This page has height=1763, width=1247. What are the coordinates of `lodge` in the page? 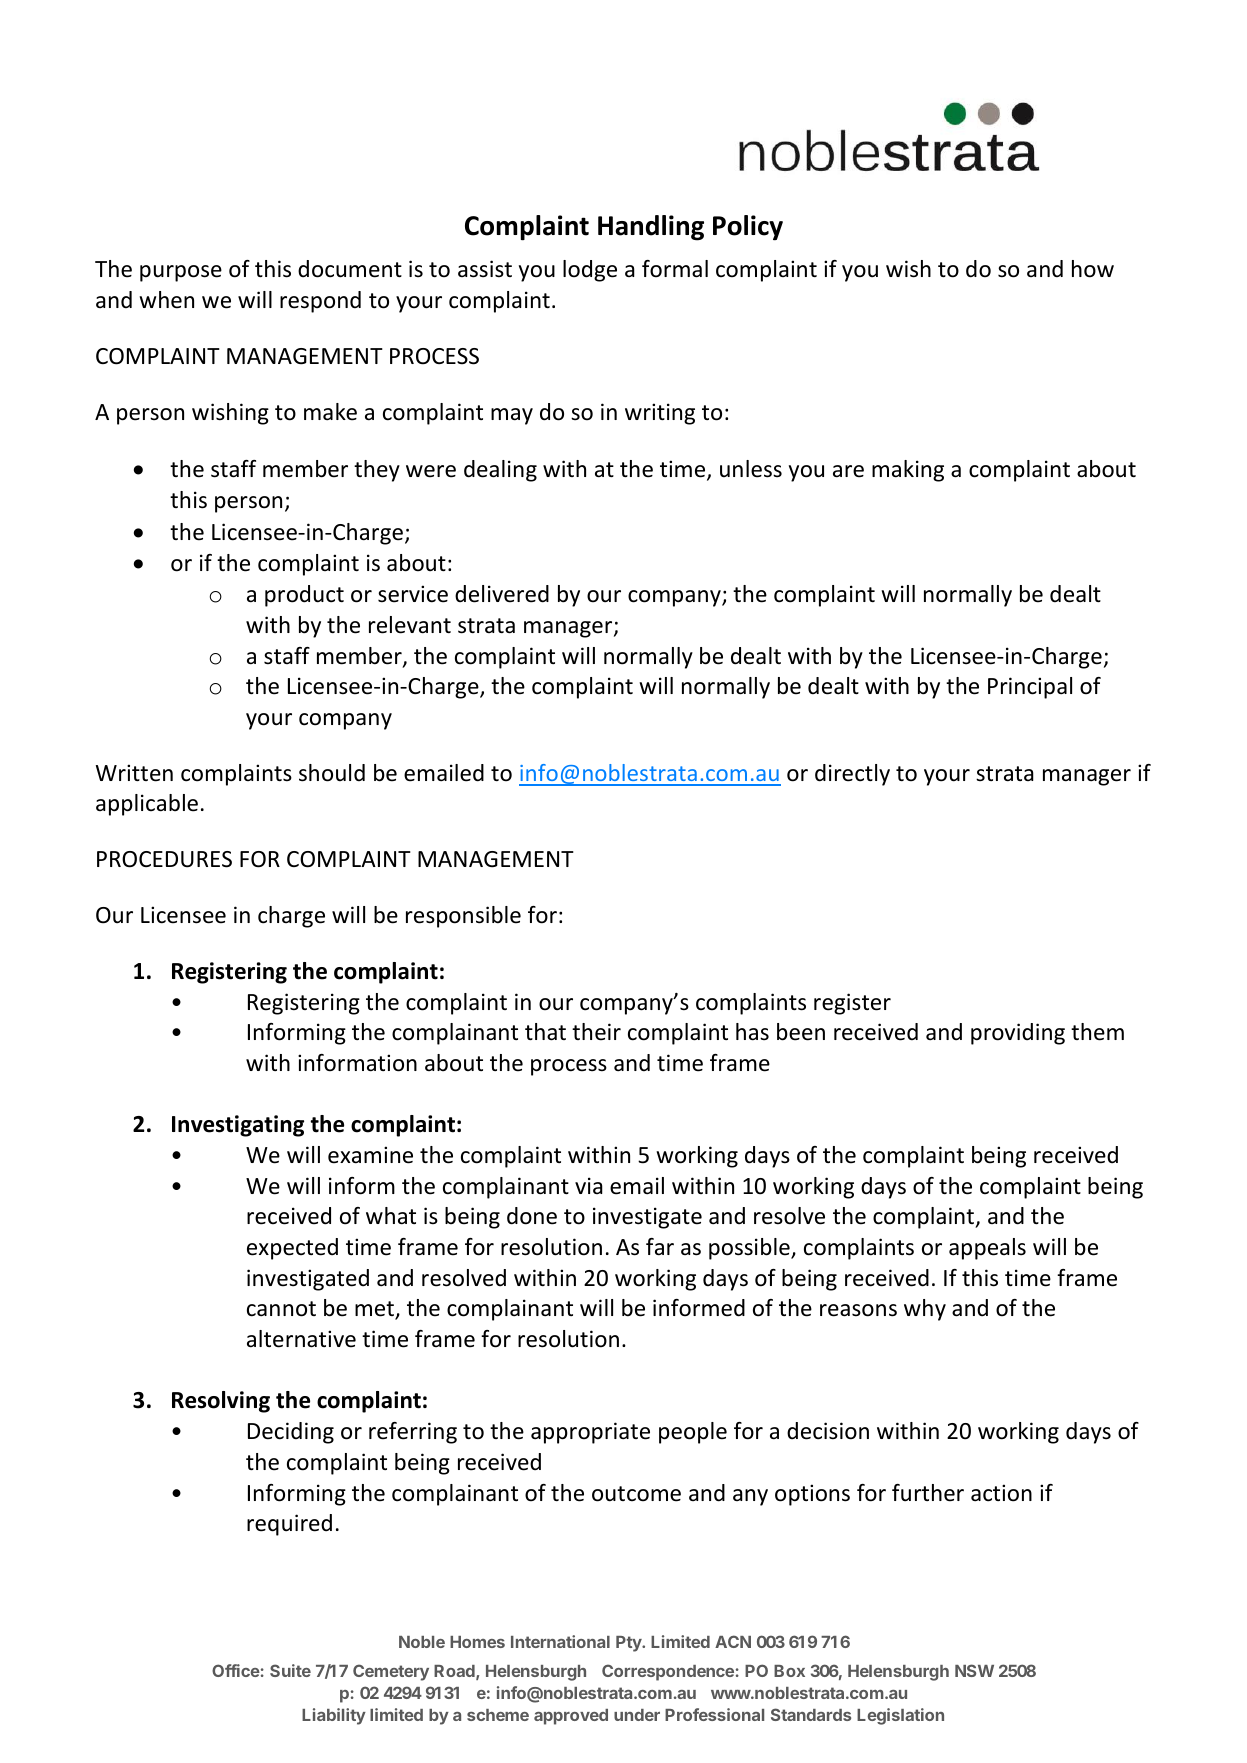 It's located at (590, 271).
